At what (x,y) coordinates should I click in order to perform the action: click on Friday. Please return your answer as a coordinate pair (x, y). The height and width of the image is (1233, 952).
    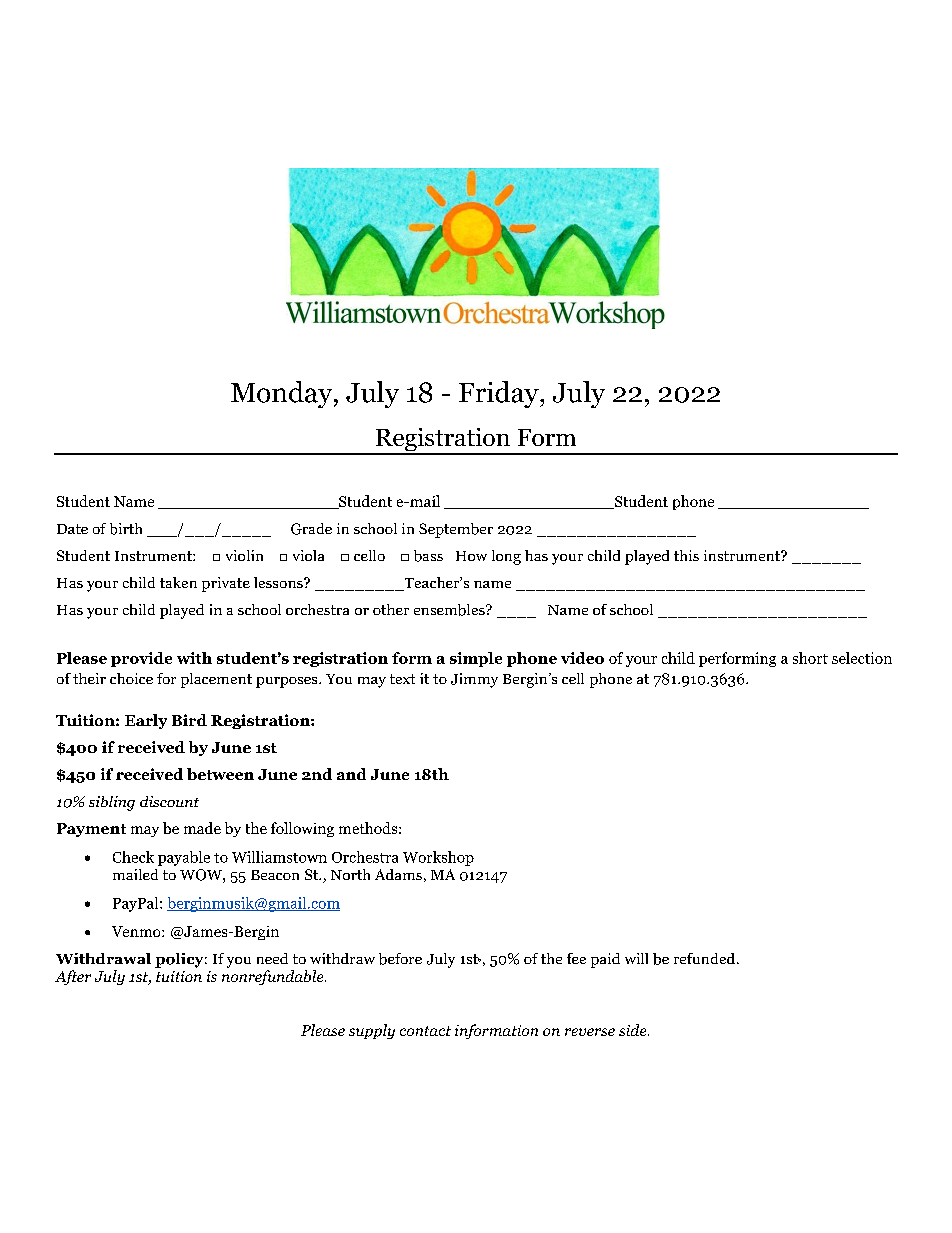
    Looking at the image, I should click on (500, 394).
